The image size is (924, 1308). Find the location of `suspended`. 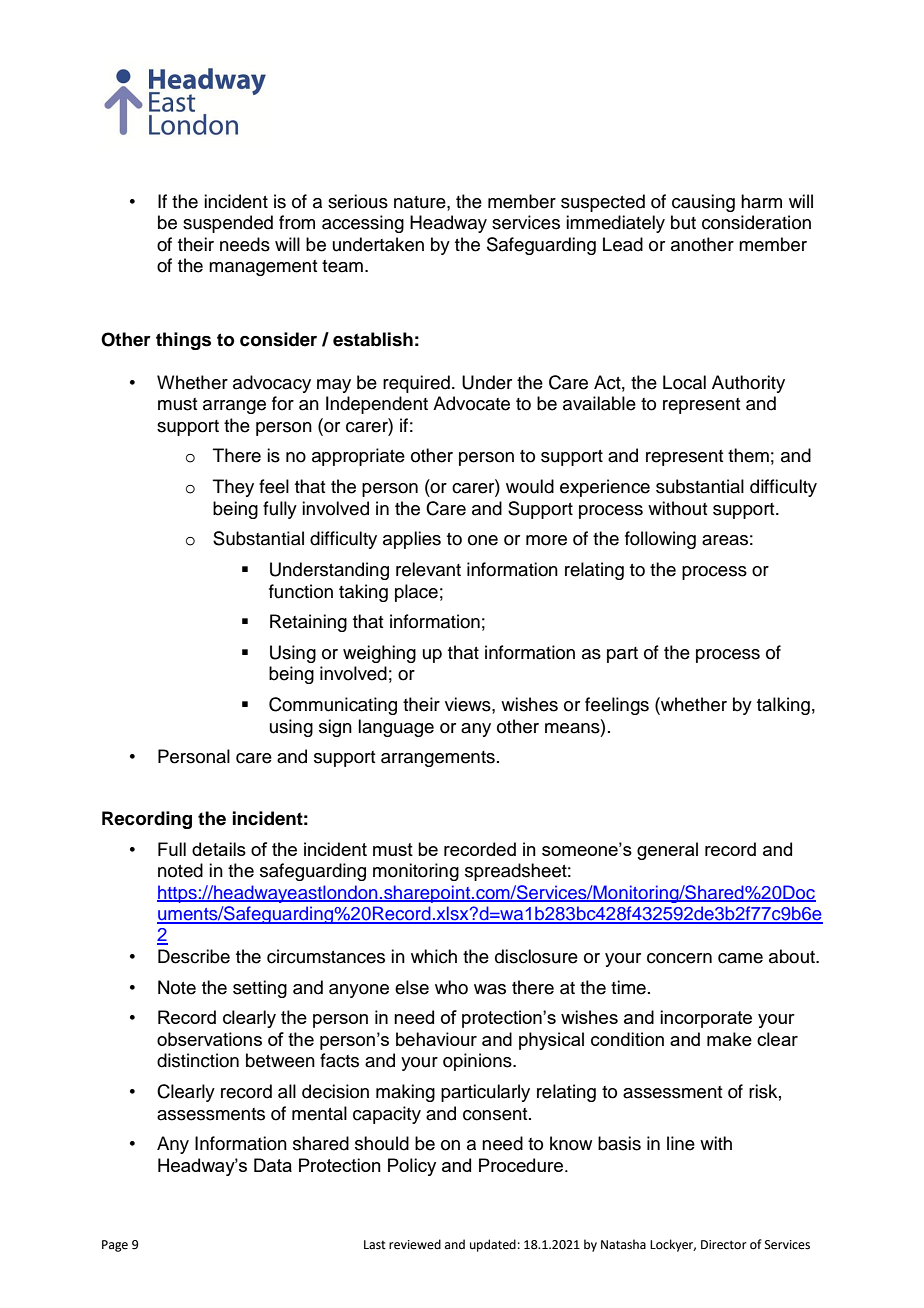

suspended is located at coordinates (228, 224).
